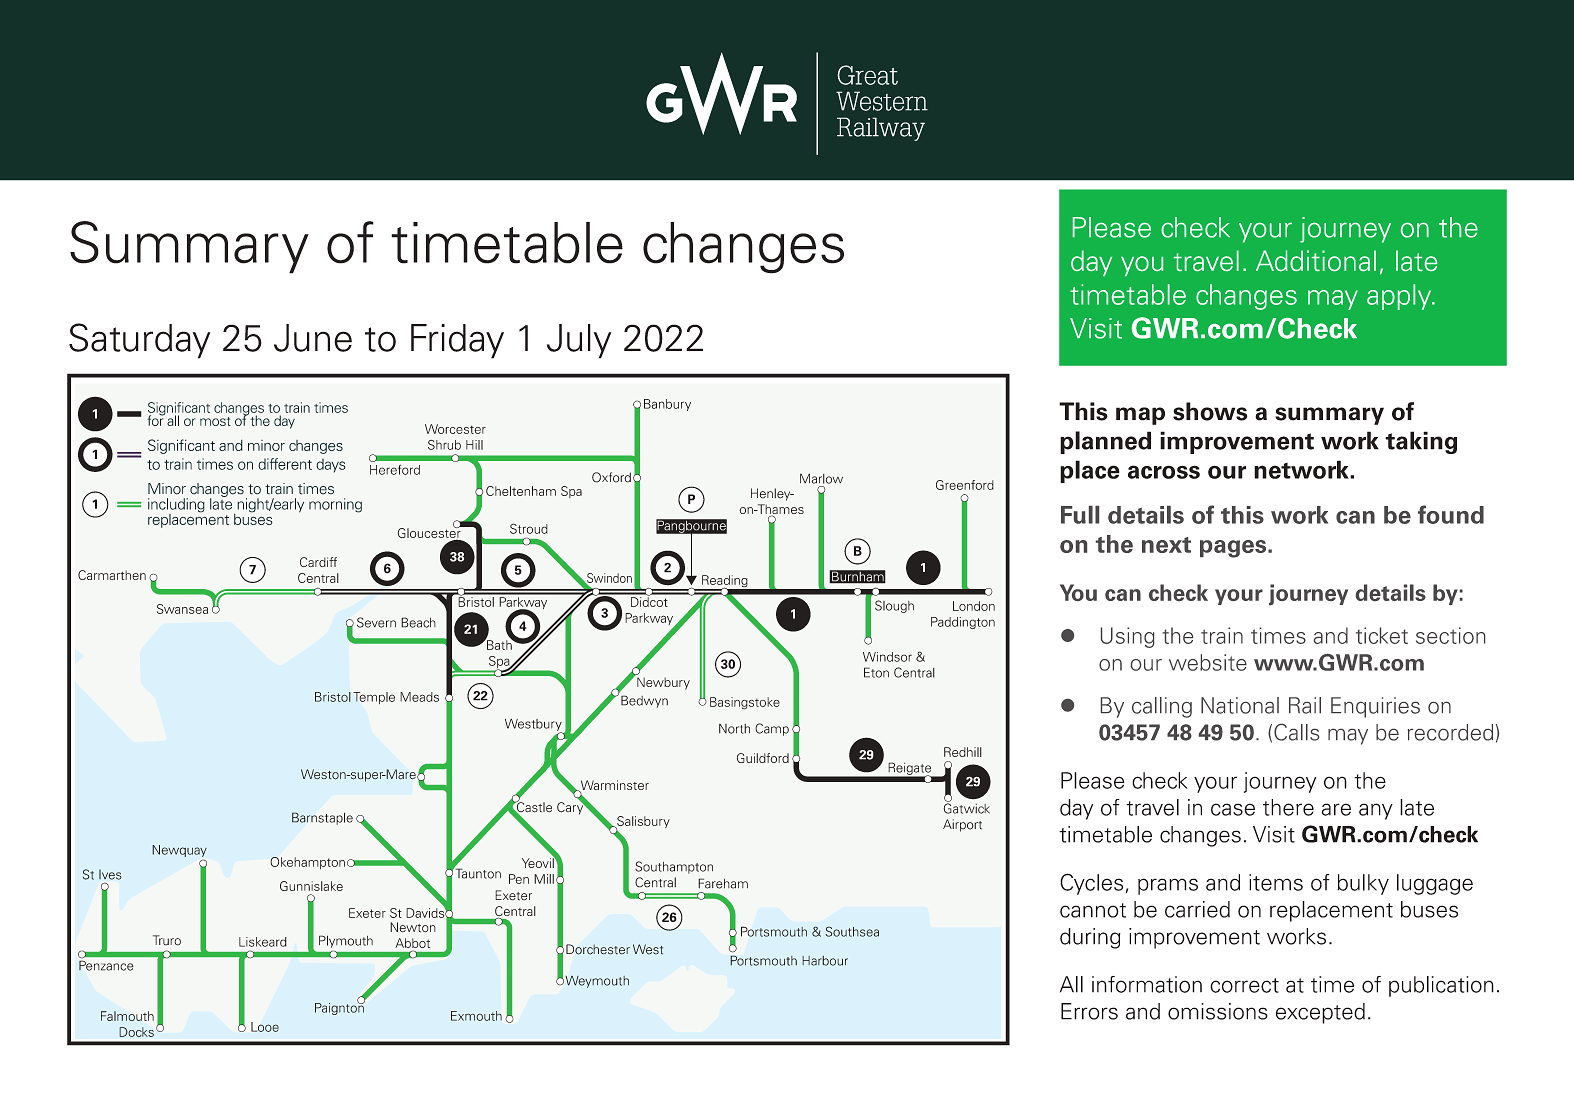  Describe the element at coordinates (313, 338) in the page. I see `June` at that location.
